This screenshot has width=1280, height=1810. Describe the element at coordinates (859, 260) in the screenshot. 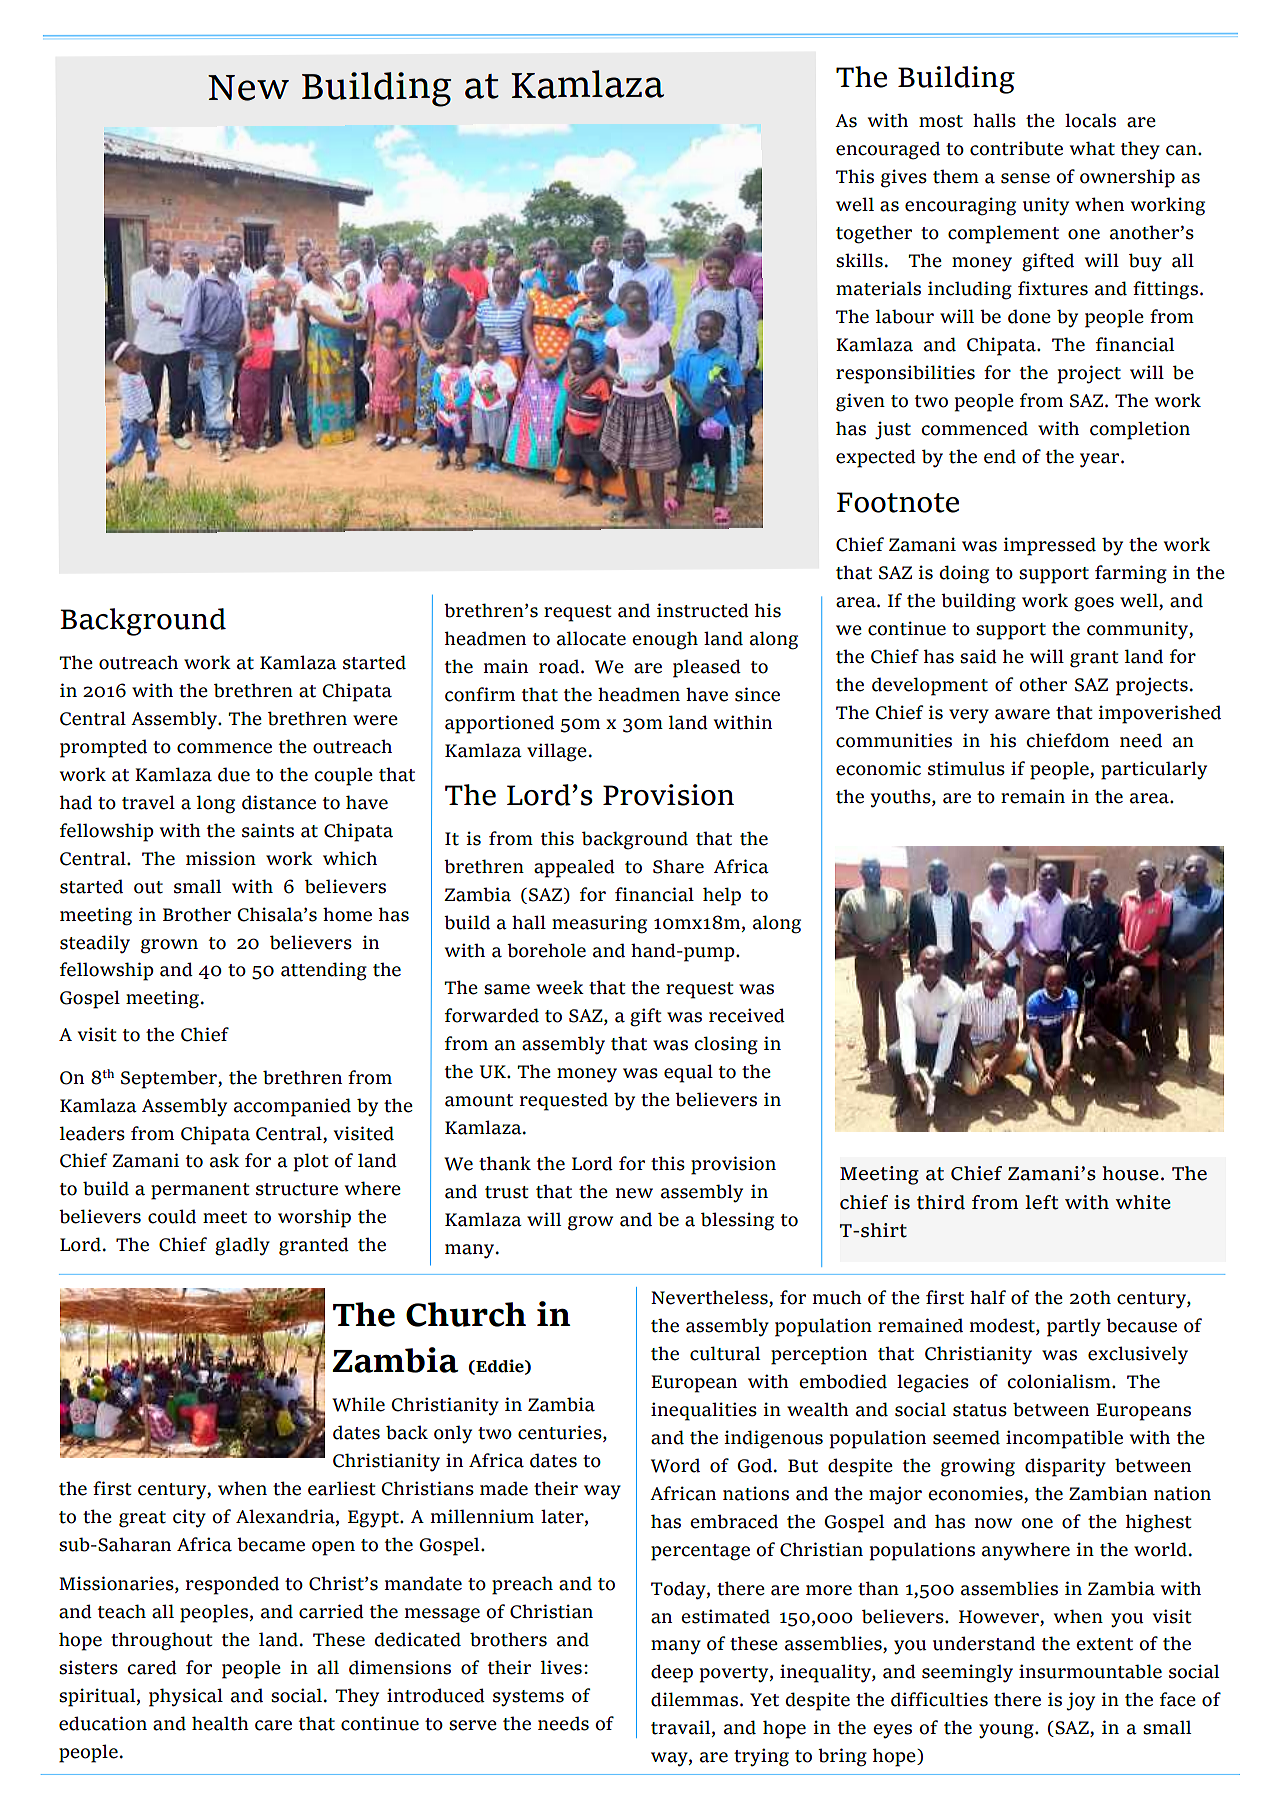

I see `skills` at that location.
